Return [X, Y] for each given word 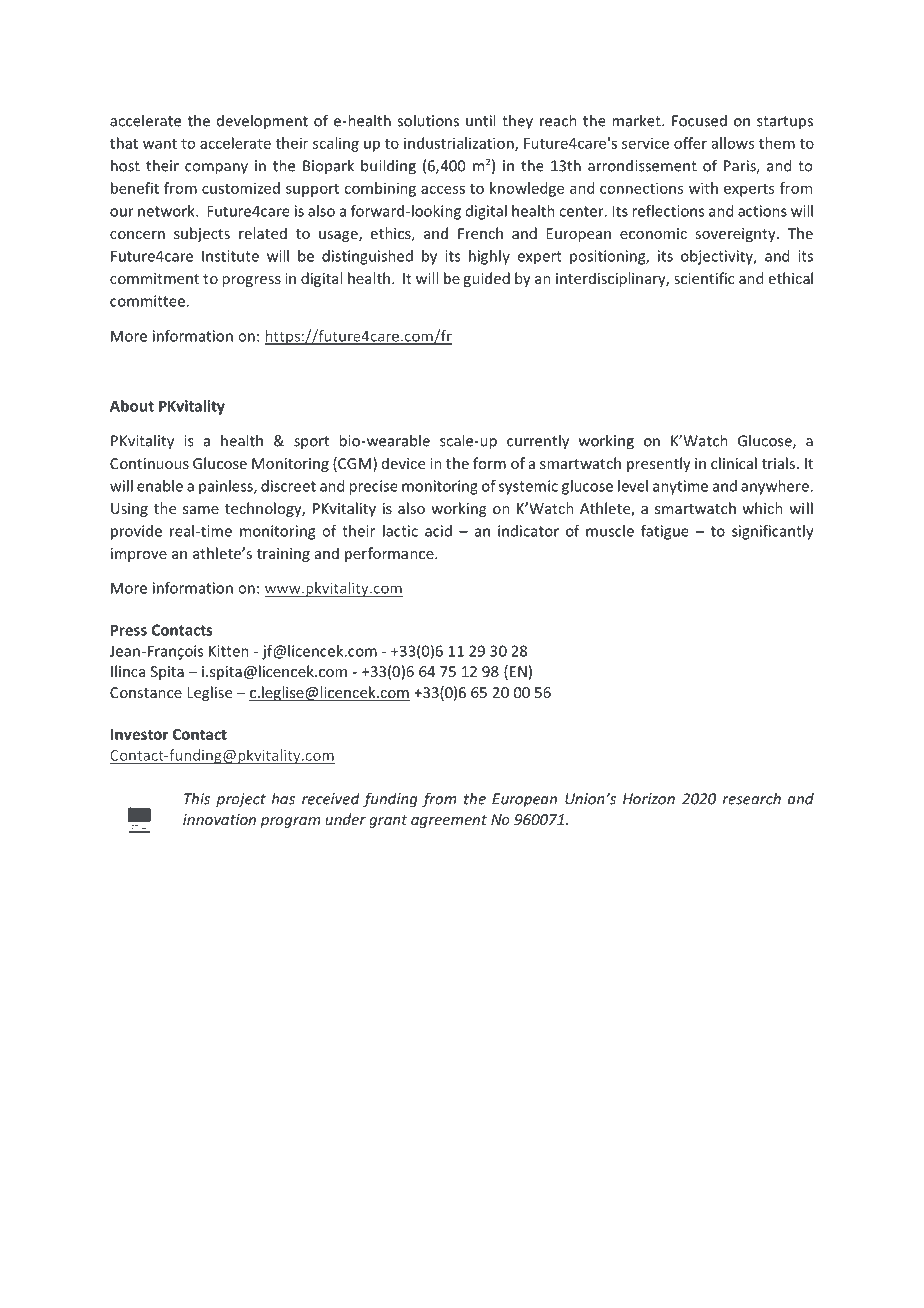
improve [139, 555]
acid [438, 531]
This [197, 798]
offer [690, 143]
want [160, 144]
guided [486, 279]
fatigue [665, 532]
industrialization [460, 144]
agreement [449, 821]
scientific [704, 278]
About [132, 406]
